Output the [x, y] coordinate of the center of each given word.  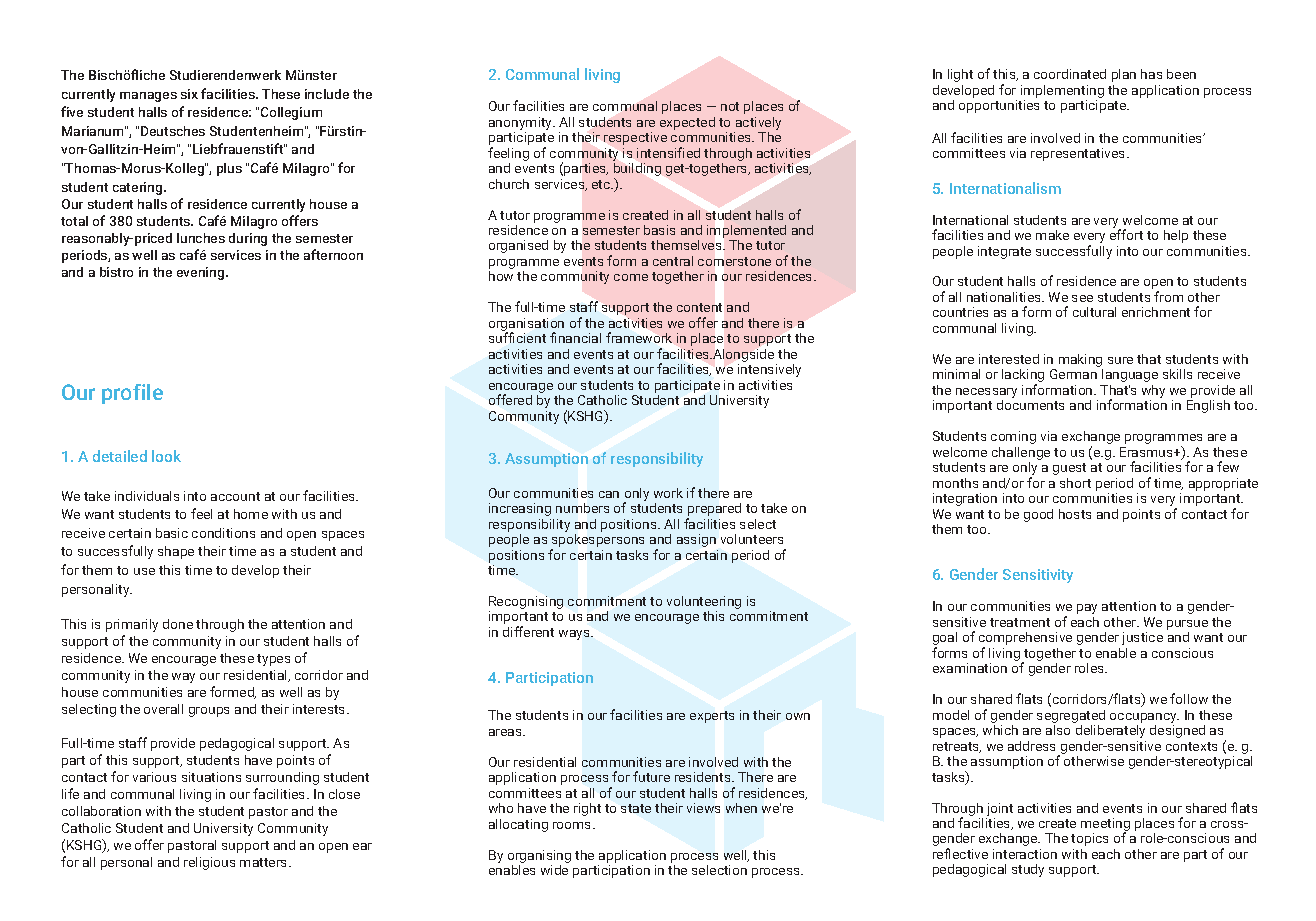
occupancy [1144, 719]
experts [712, 717]
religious [209, 863]
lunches [201, 238]
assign [696, 540]
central [673, 261]
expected [687, 123]
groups [209, 712]
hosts [1075, 514]
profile [132, 394]
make [1052, 235]
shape [176, 552]
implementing [1062, 91]
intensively [769, 370]
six [189, 94]
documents [1030, 405]
